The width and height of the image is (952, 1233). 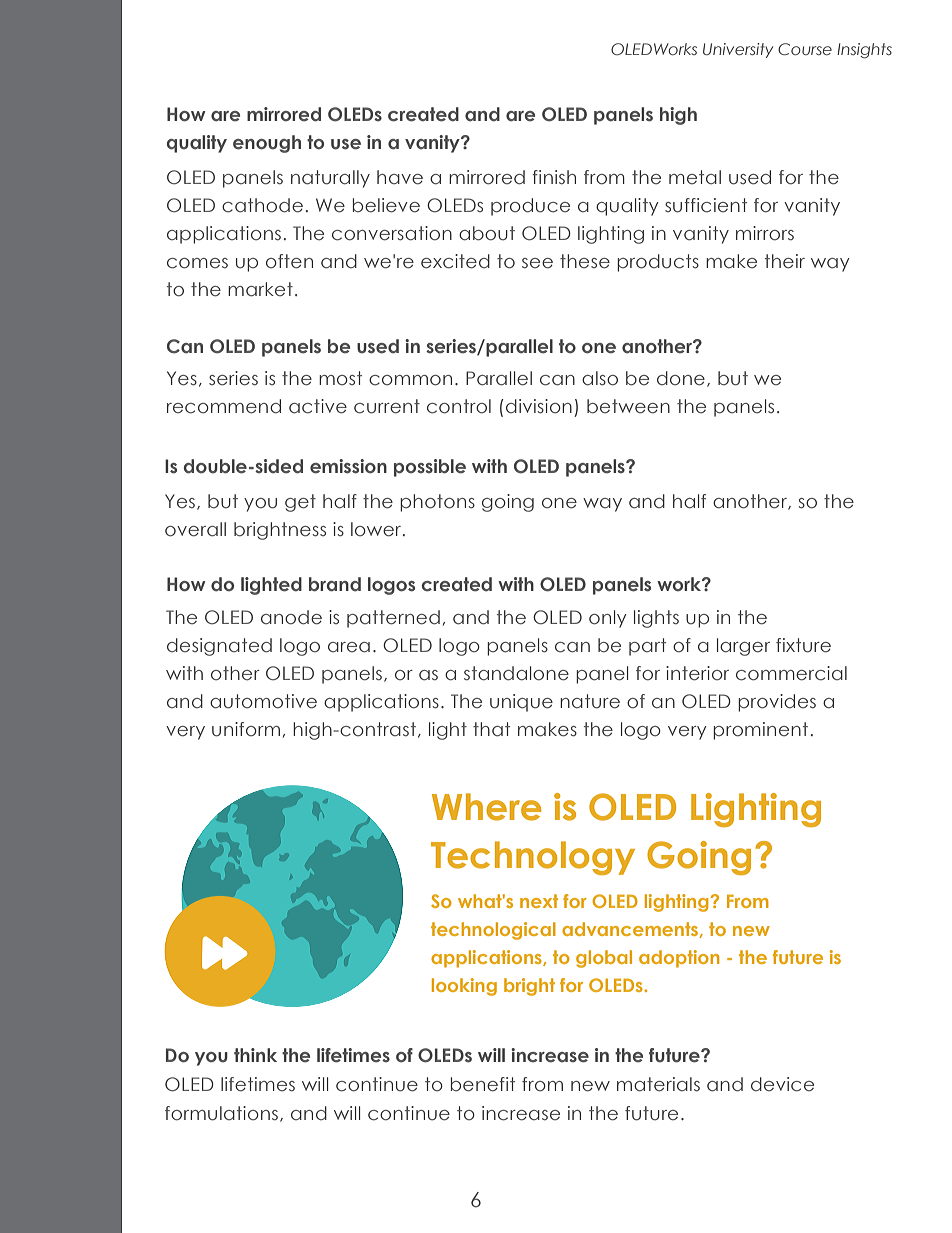 I want to click on done, so click(x=681, y=378).
